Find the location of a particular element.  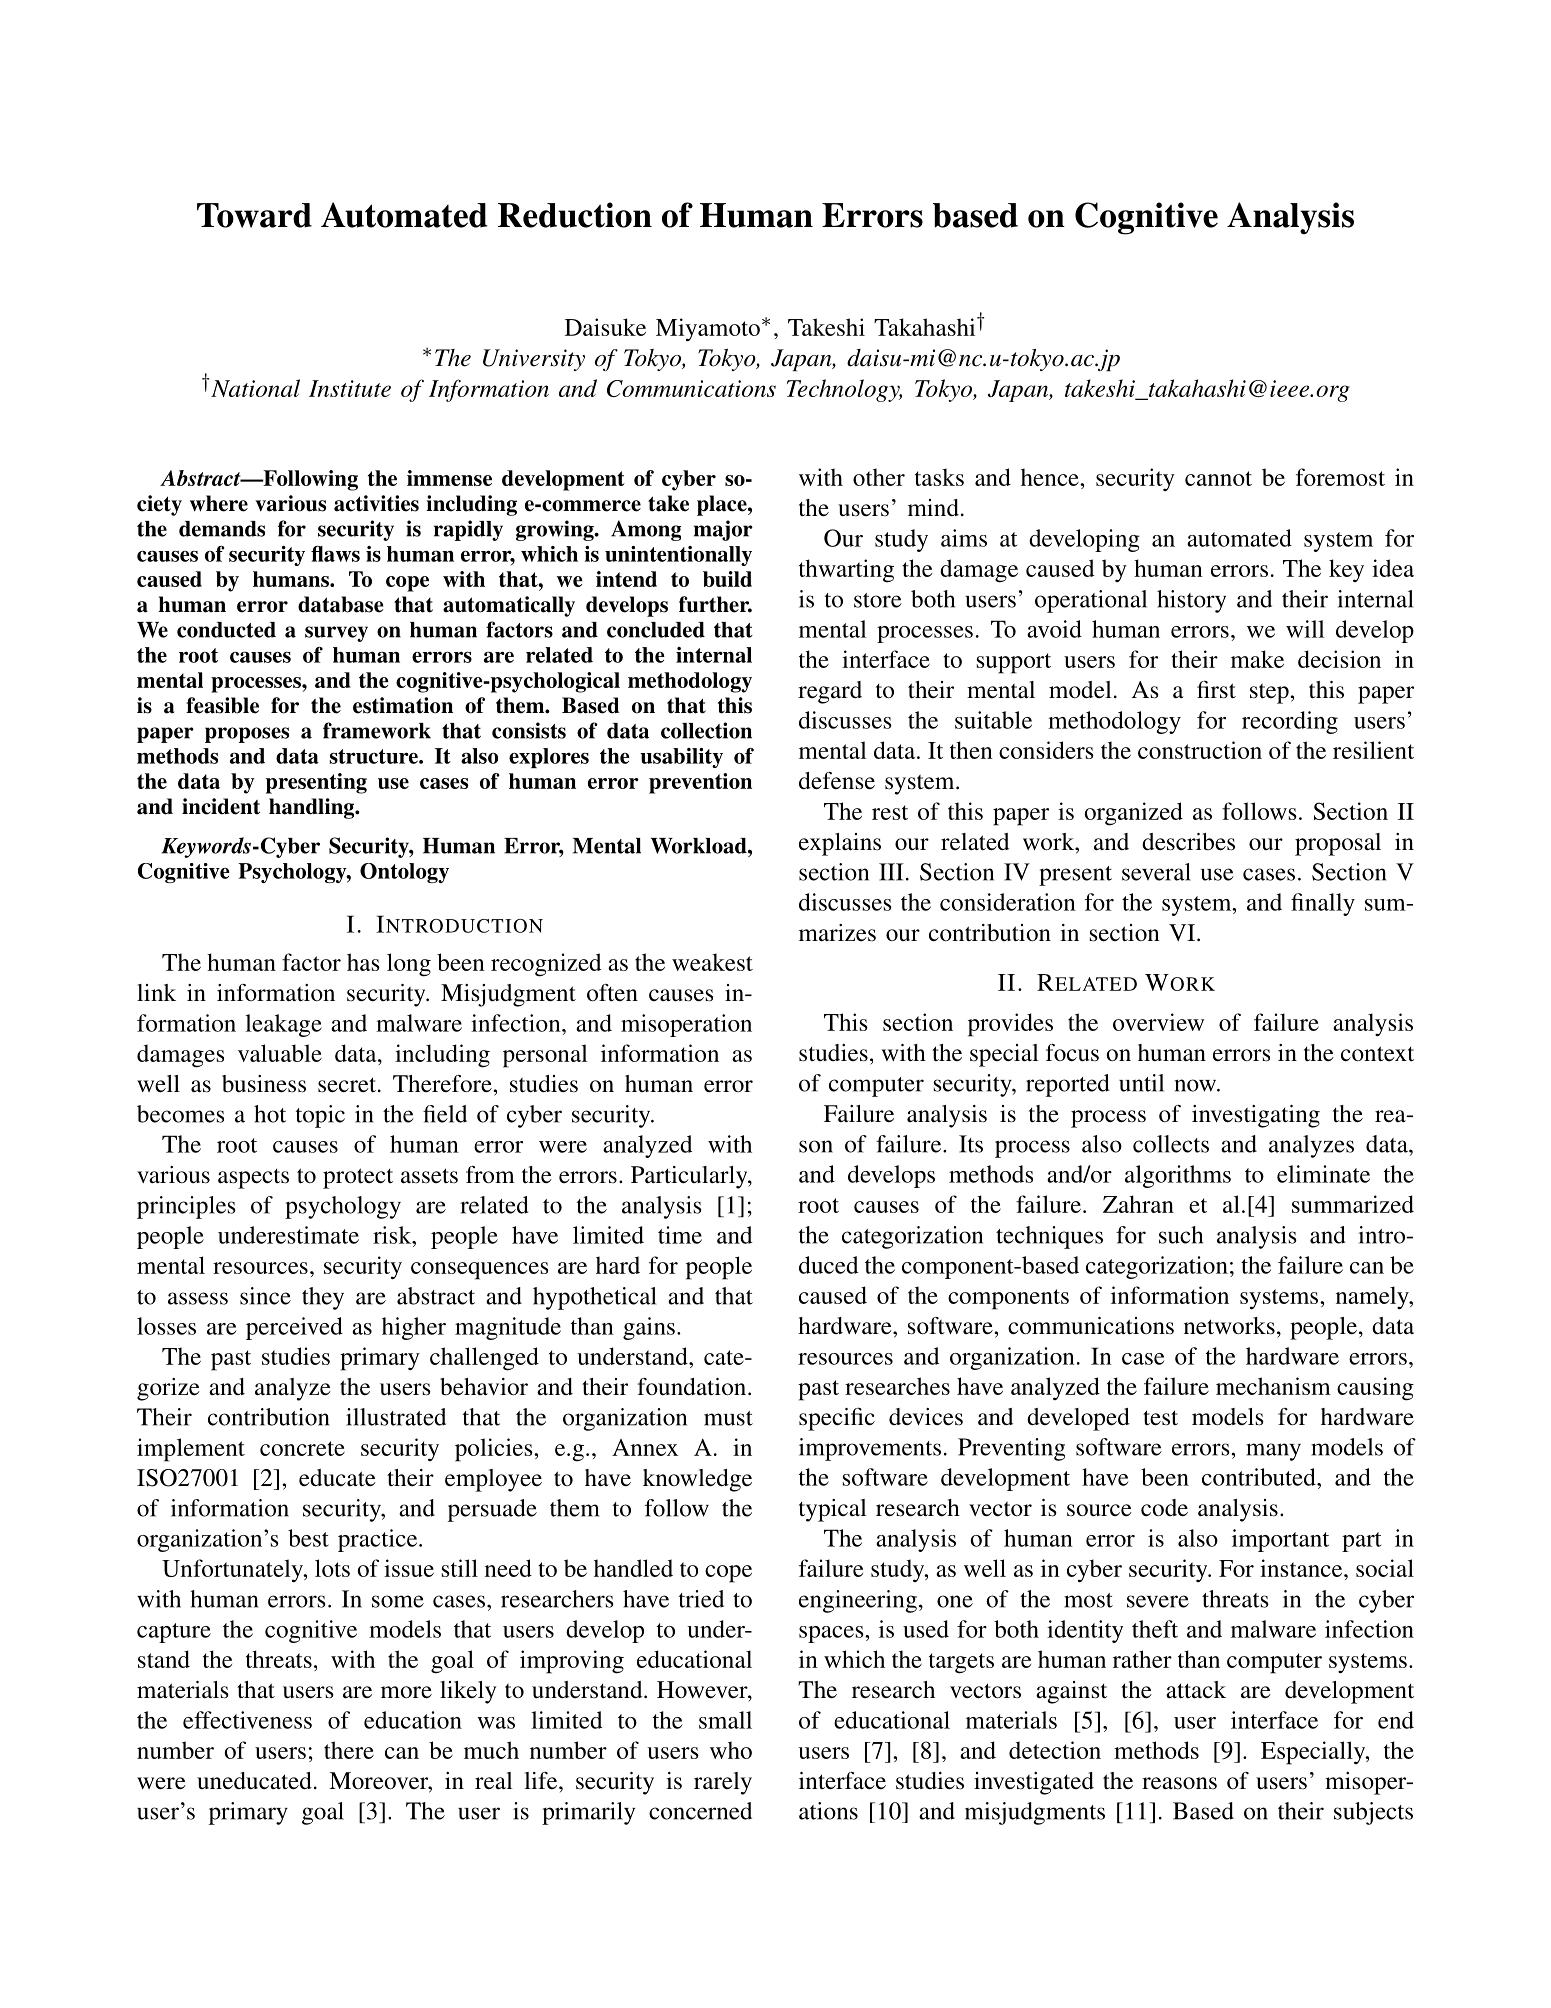

valuable is located at coordinates (280, 1053).
